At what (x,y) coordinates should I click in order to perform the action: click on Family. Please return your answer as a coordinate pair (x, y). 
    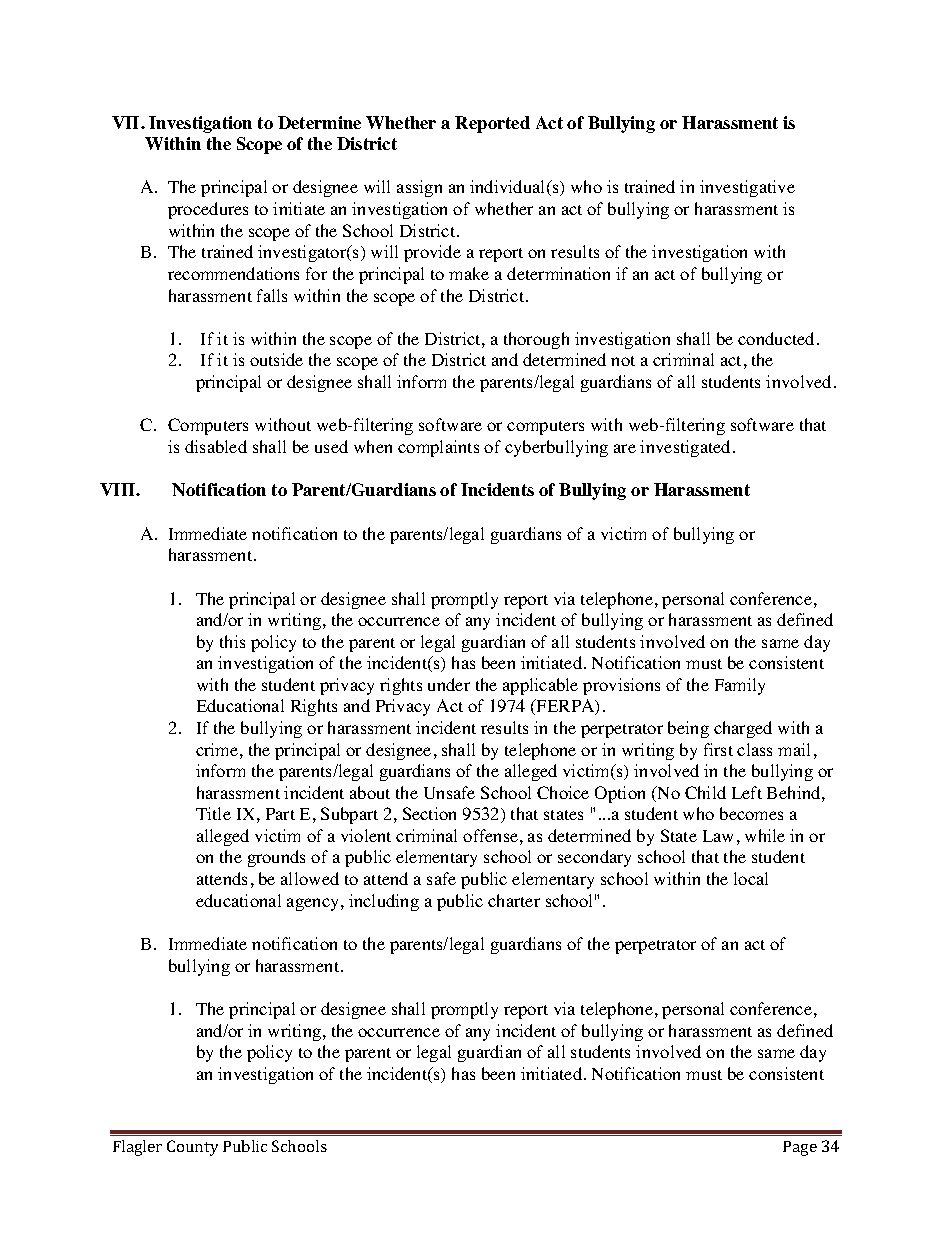
    Looking at the image, I should click on (740, 686).
